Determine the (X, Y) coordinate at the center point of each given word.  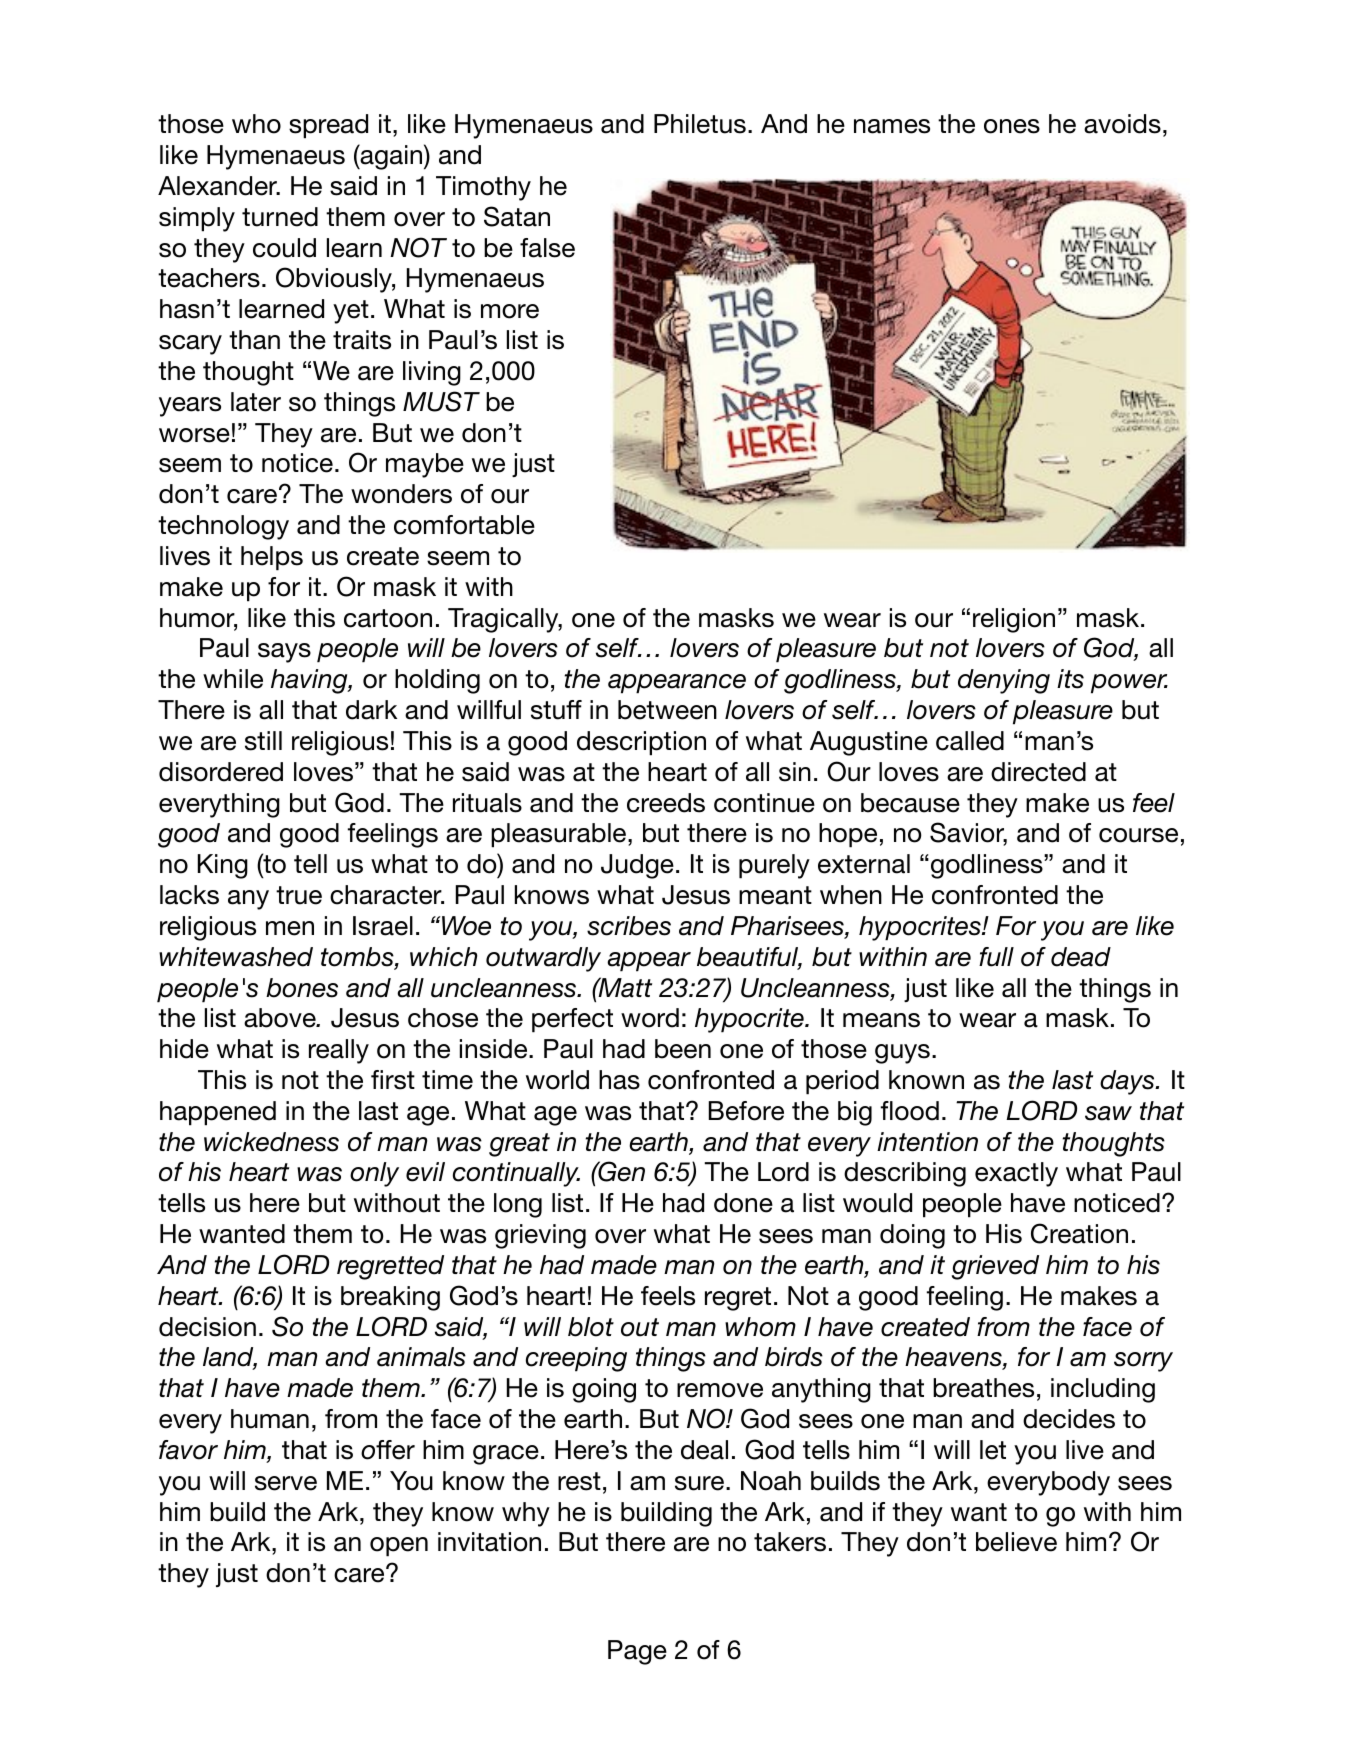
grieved (995, 1267)
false (547, 248)
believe (1016, 1542)
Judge (637, 866)
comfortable (464, 525)
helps (272, 558)
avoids (1122, 124)
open (399, 1547)
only (374, 1174)
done (743, 1203)
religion (1014, 620)
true (299, 895)
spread (328, 126)
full (996, 957)
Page (637, 1652)
